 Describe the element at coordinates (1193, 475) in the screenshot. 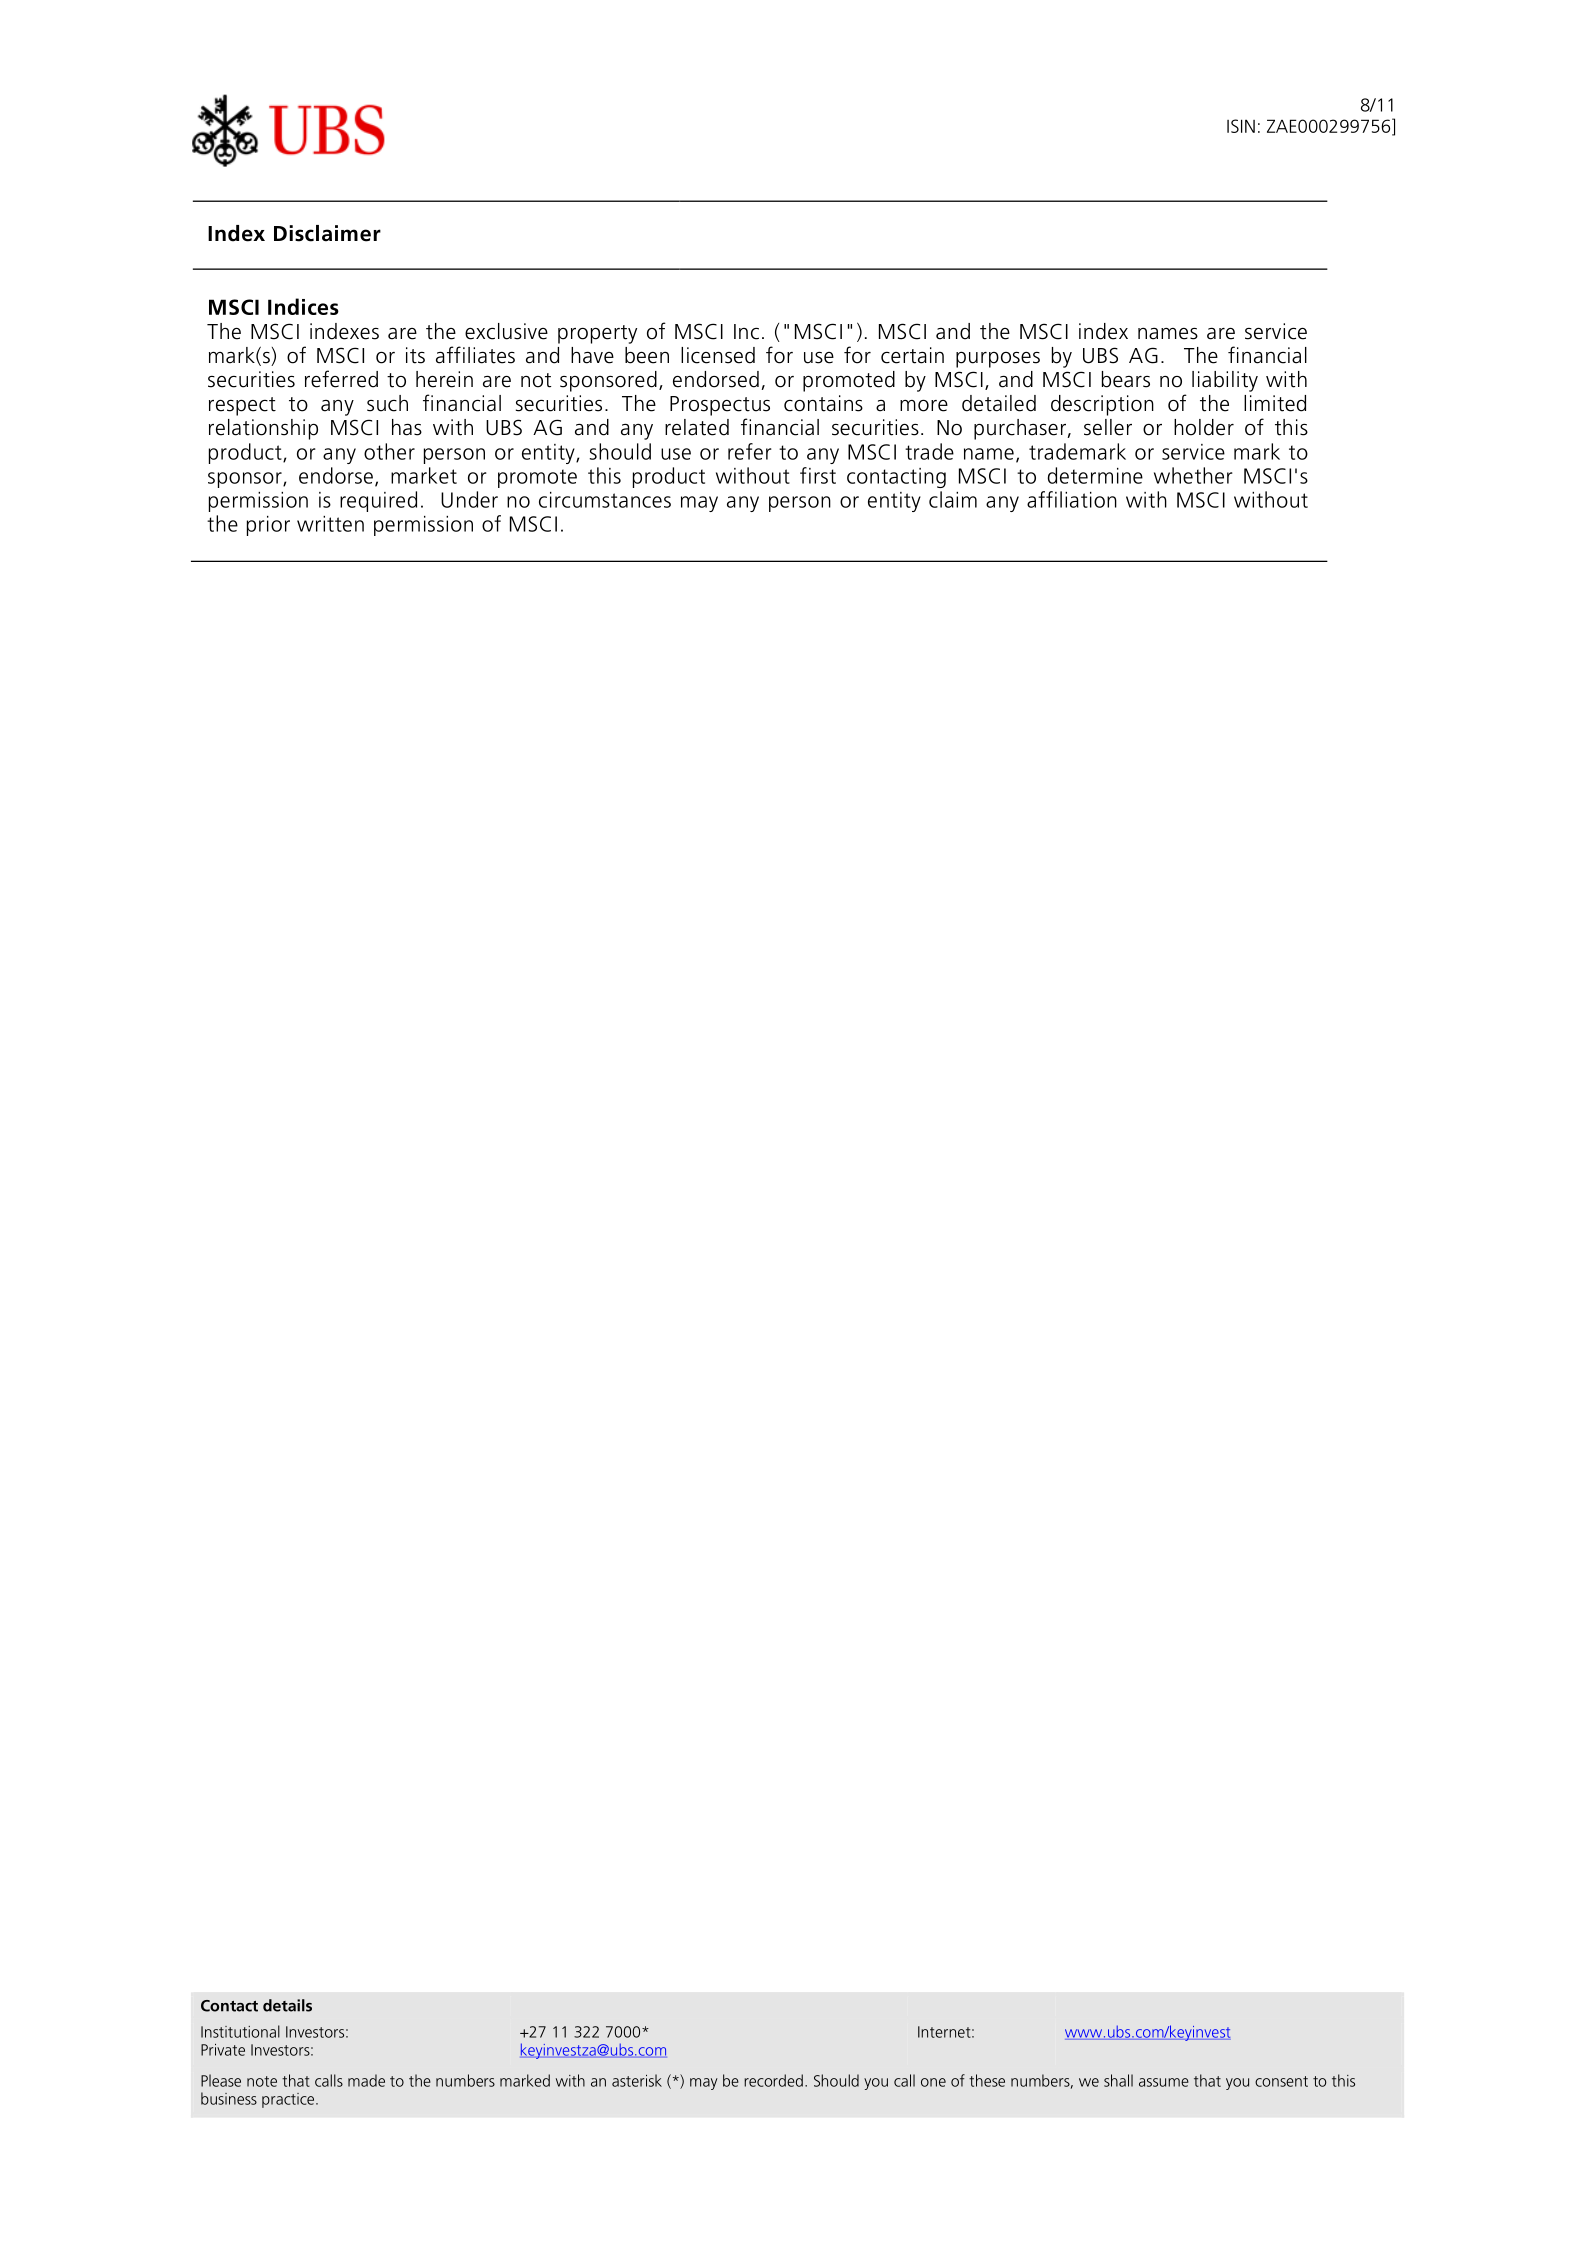

I see `whether` at that location.
